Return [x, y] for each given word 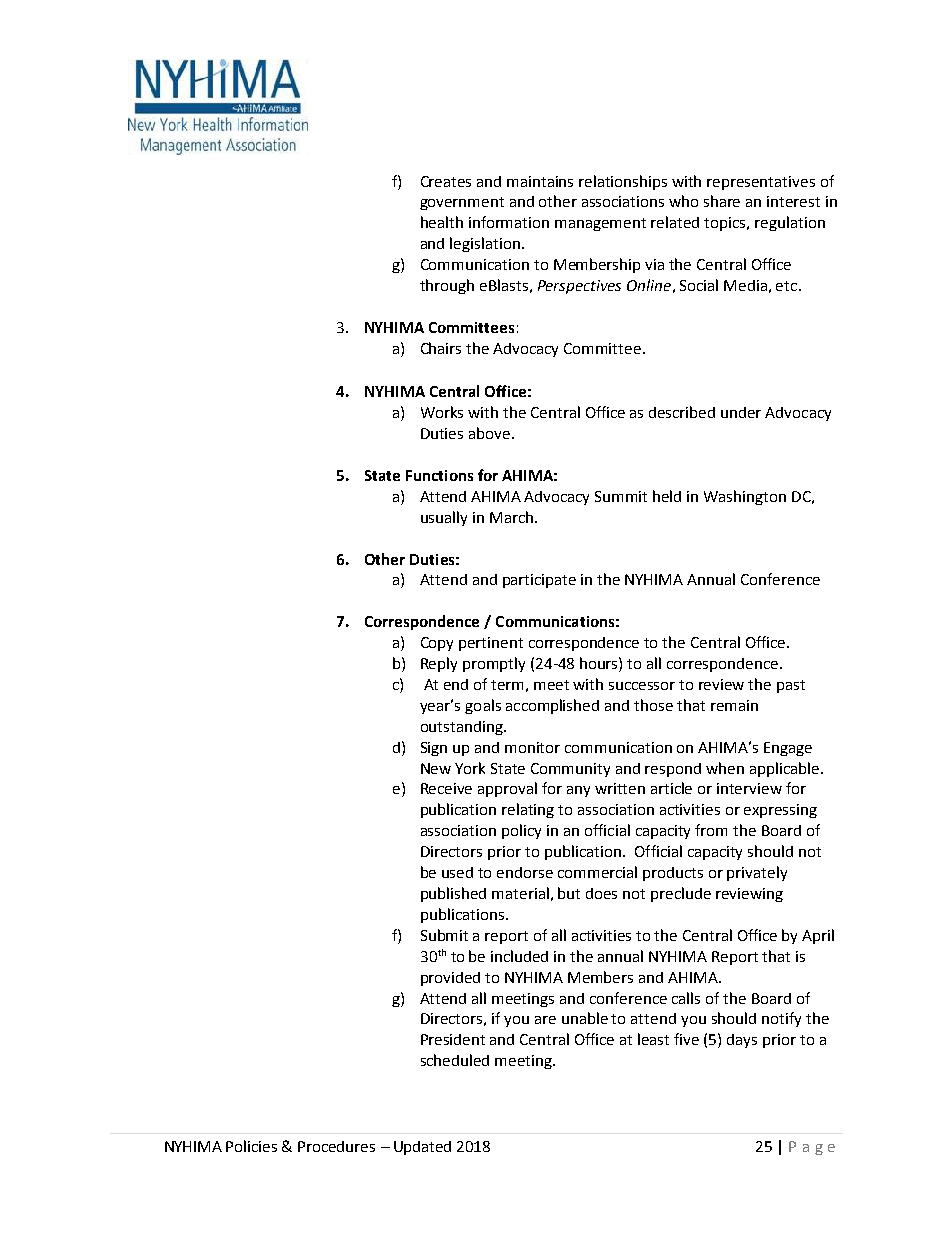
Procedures [336, 1146]
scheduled [455, 1060]
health [442, 222]
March [513, 517]
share [722, 201]
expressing [780, 811]
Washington [745, 497]
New [436, 768]
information [509, 222]
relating [528, 810]
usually [444, 518]
